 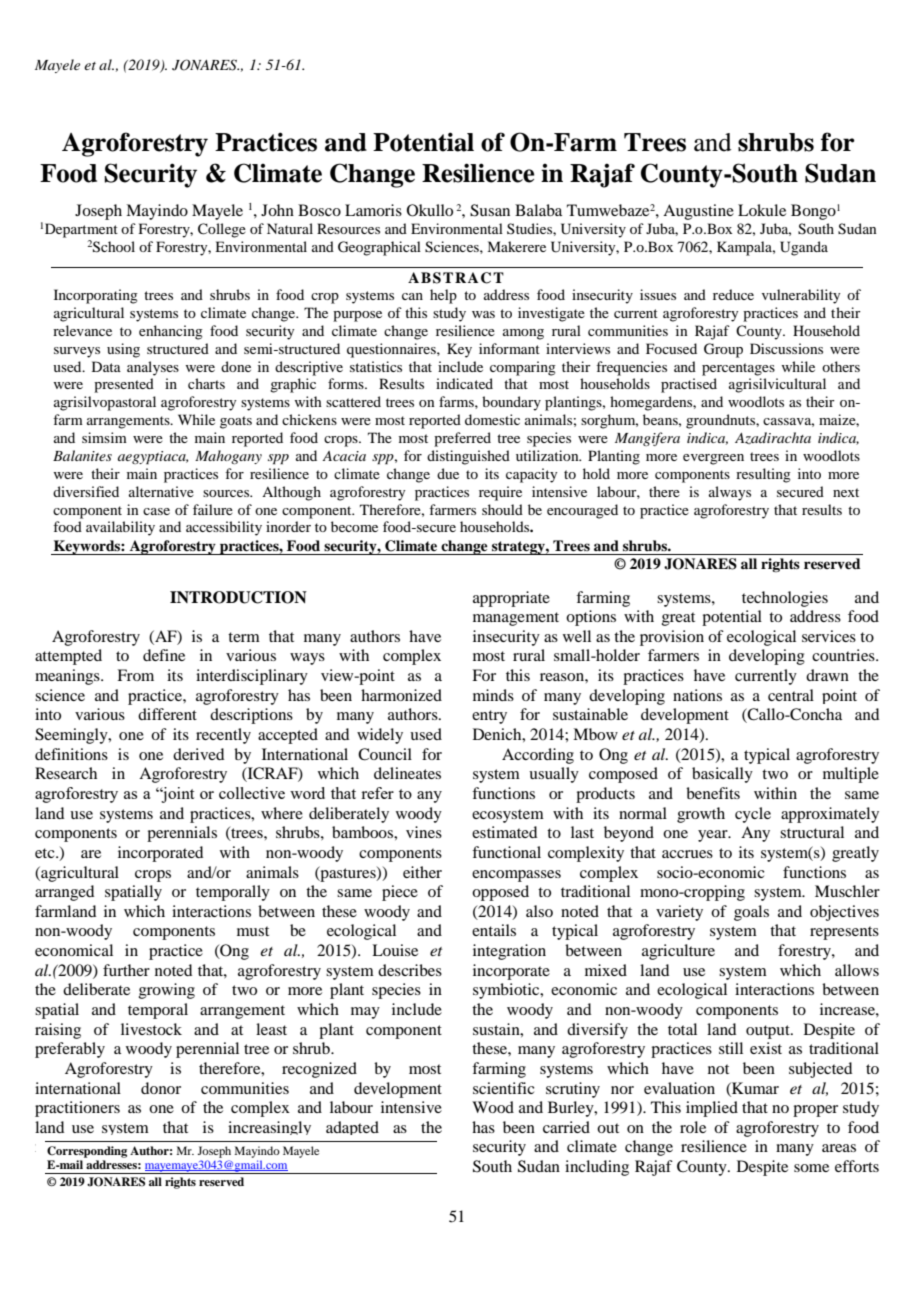 What do you see at coordinates (763, 475) in the screenshot?
I see `resulting` at bounding box center [763, 475].
